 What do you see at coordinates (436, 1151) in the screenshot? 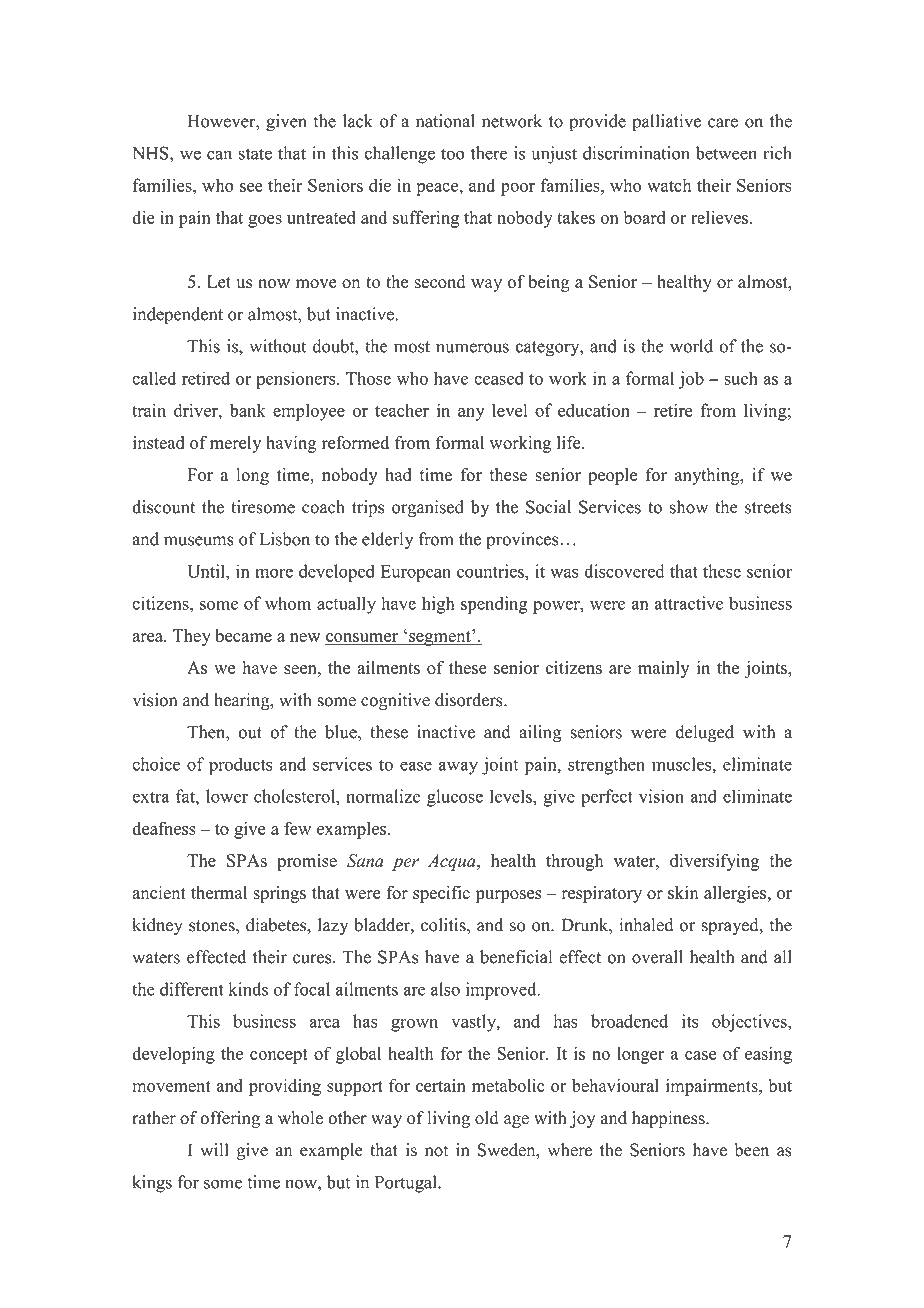
I see `not` at bounding box center [436, 1151].
